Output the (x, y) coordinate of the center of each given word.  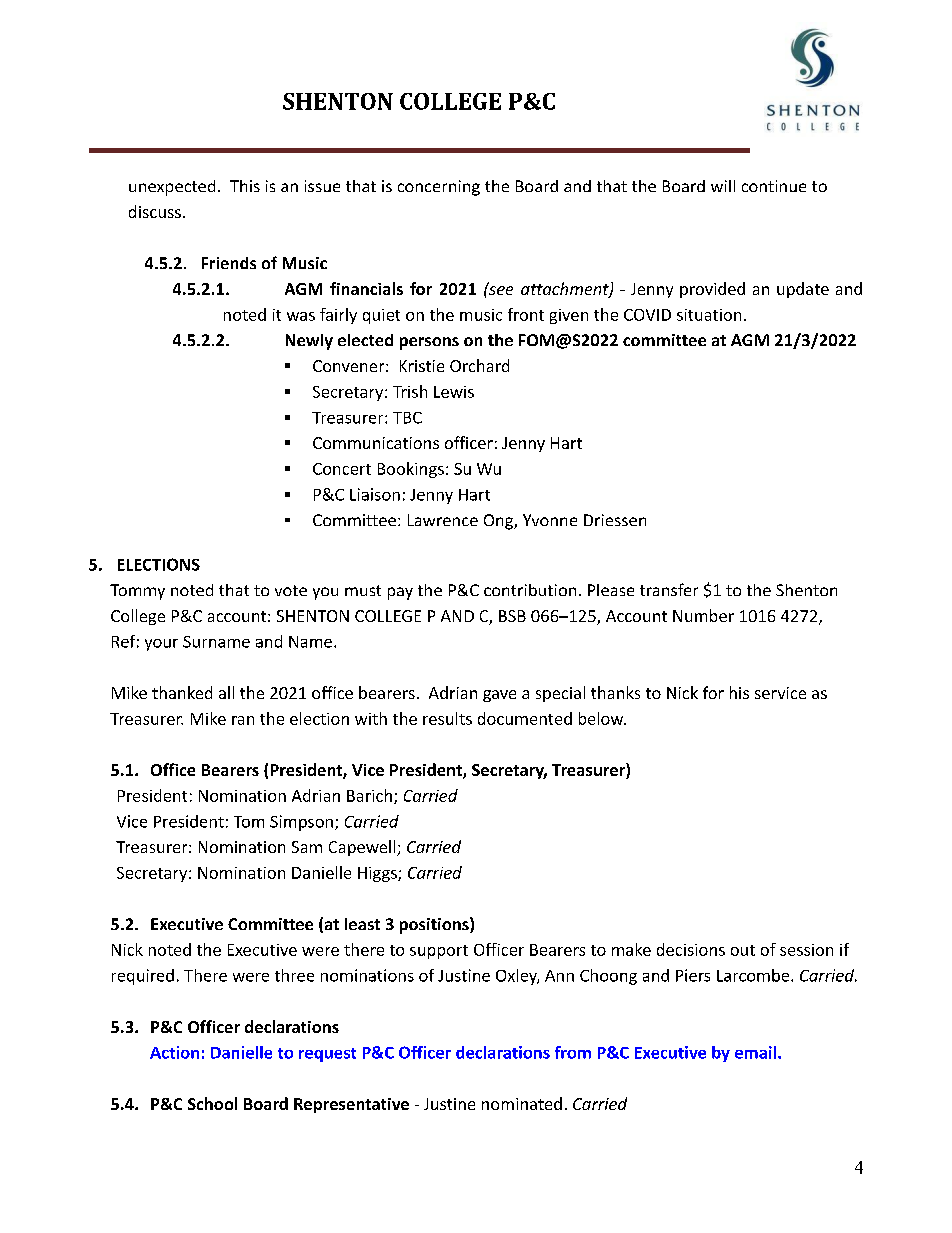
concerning (439, 188)
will (723, 186)
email (755, 1052)
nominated (522, 1103)
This (245, 186)
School (212, 1103)
